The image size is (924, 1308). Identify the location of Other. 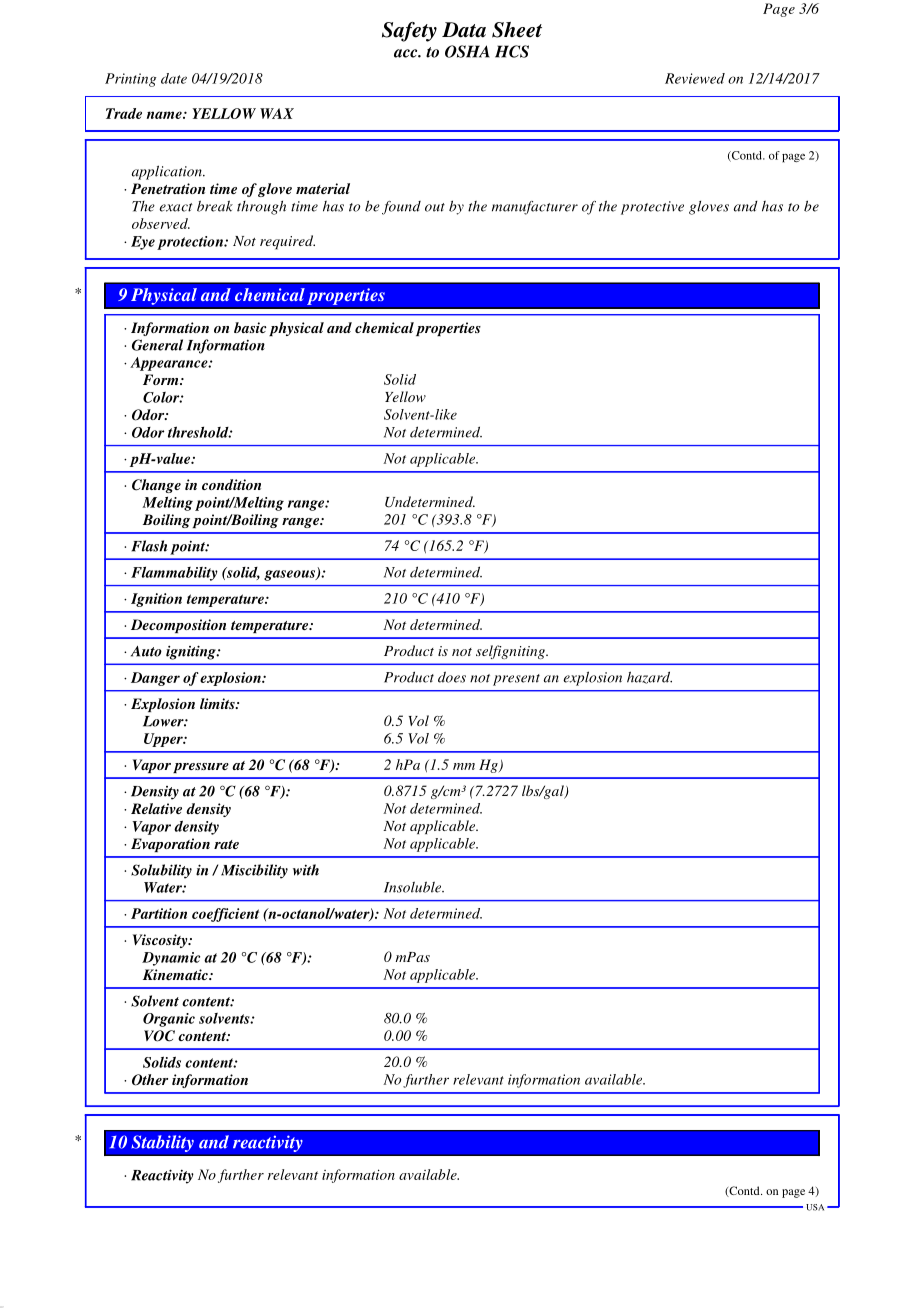
(150, 1080).
